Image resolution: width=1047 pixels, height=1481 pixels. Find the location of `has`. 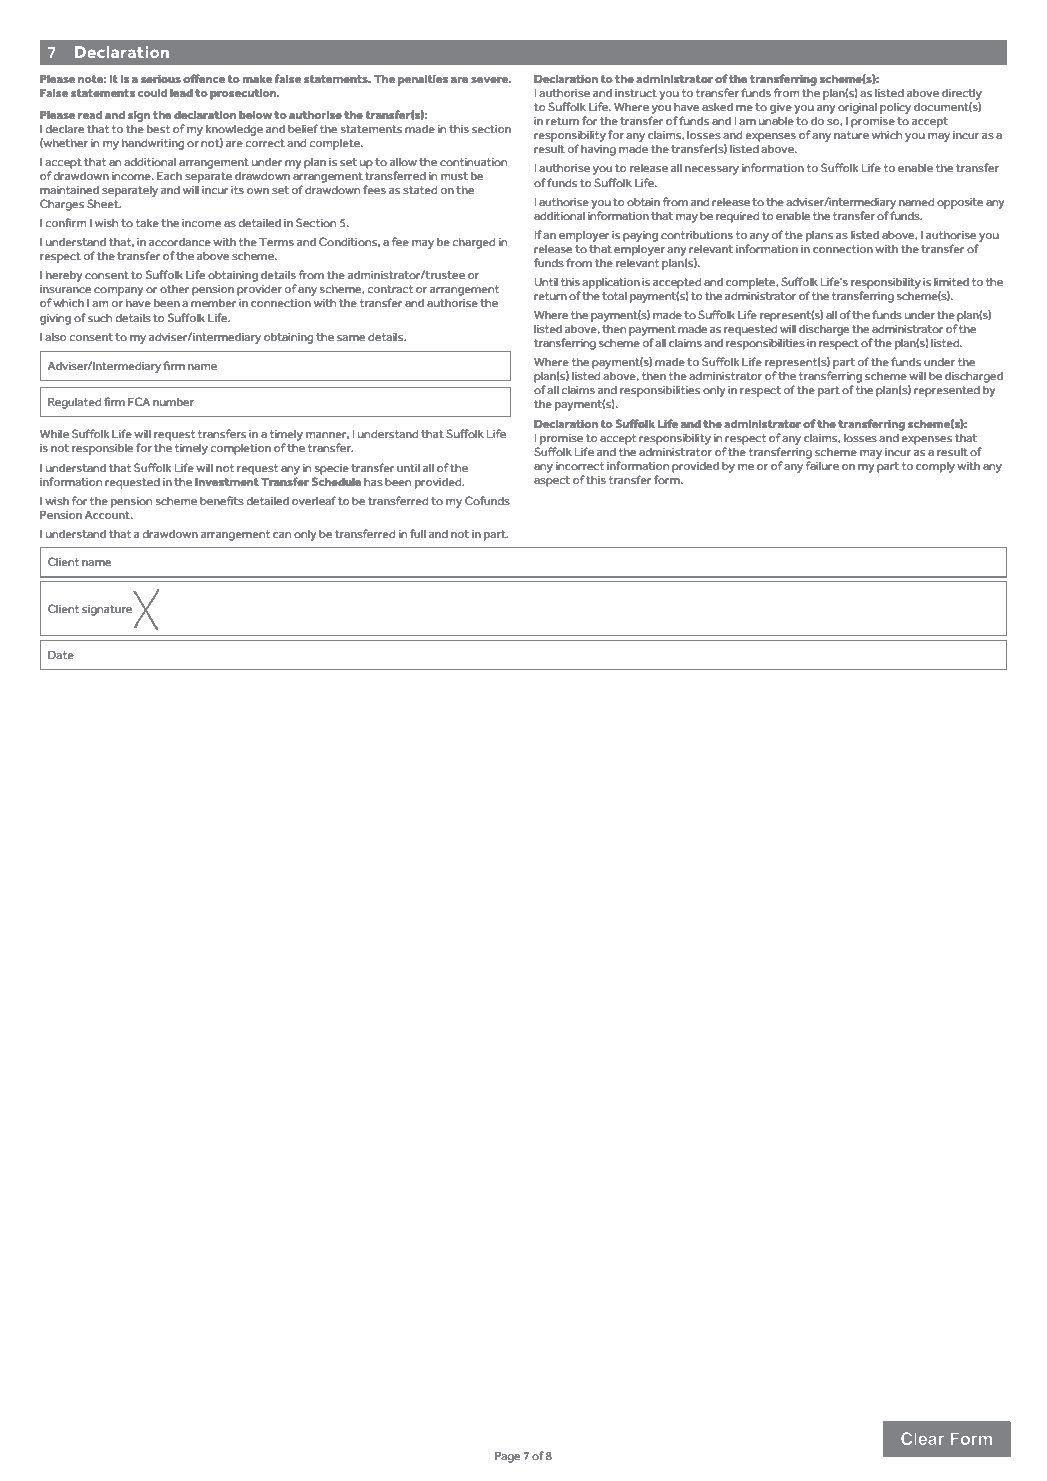

has is located at coordinates (373, 482).
